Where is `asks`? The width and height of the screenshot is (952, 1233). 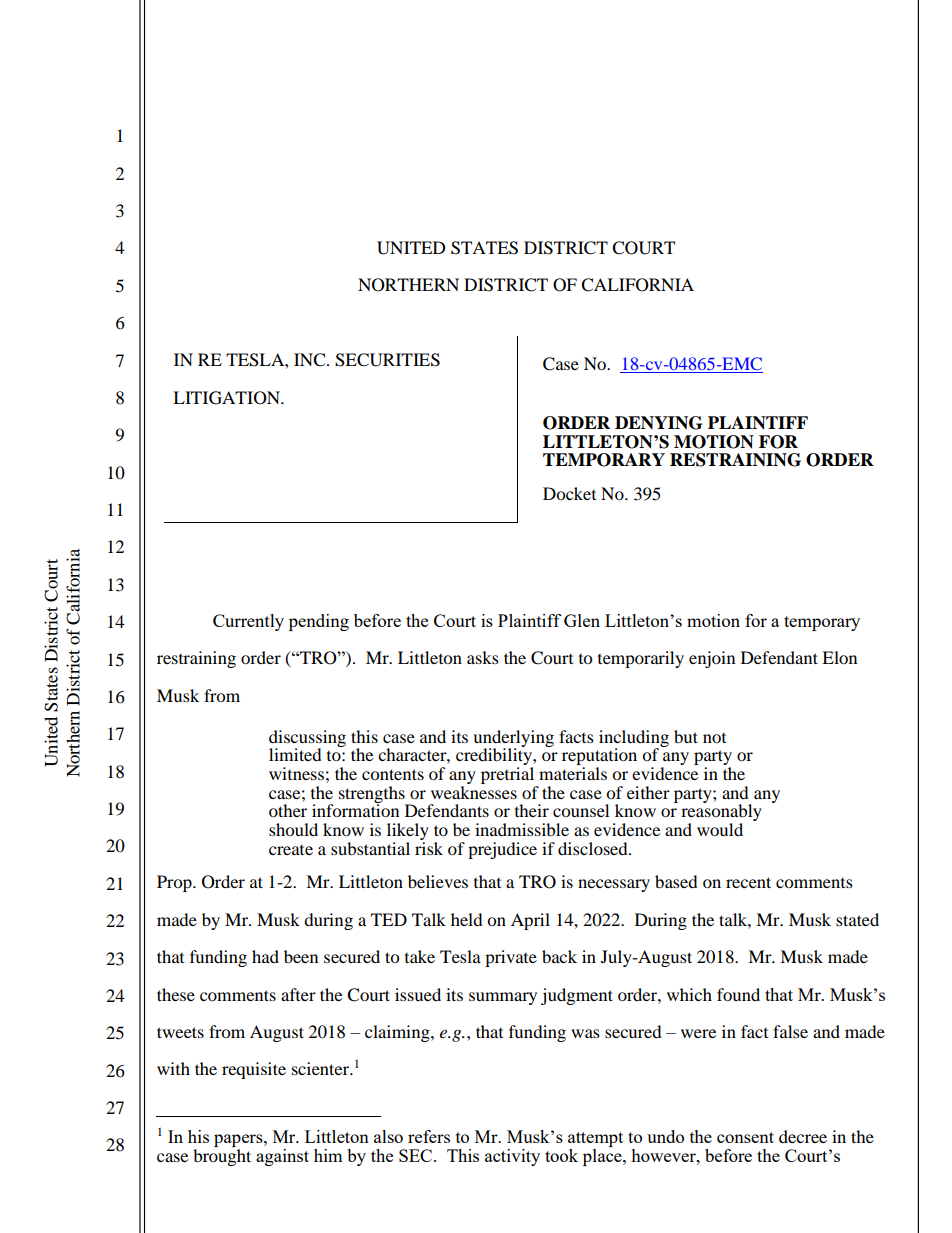
asks is located at coordinates (483, 657).
